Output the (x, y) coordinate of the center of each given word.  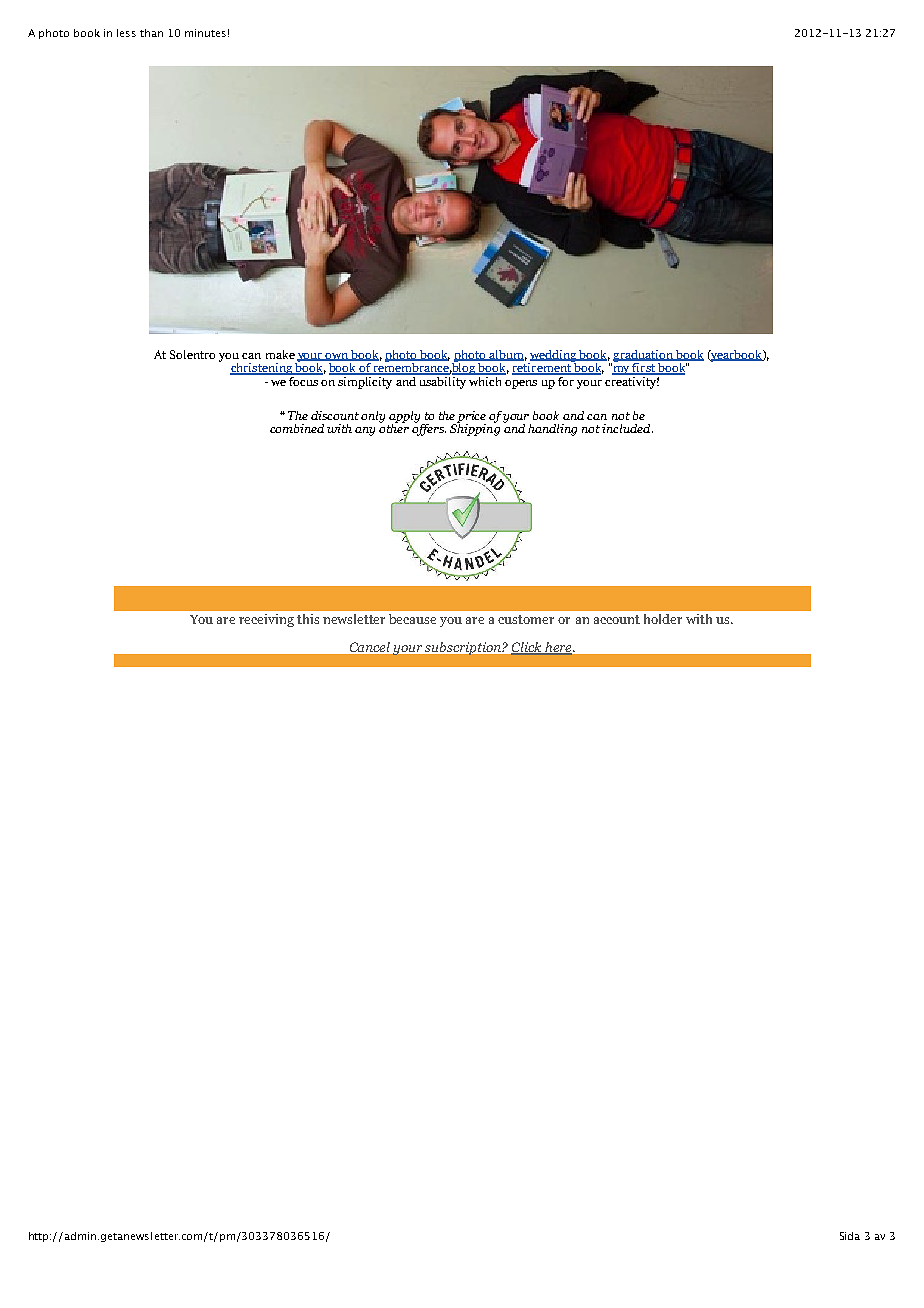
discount (335, 415)
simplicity (366, 381)
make (280, 354)
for (566, 380)
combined (297, 428)
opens (521, 384)
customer (526, 619)
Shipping (475, 428)
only (373, 417)
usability (442, 381)
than (151, 33)
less (126, 33)
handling (552, 430)
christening (262, 369)
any (365, 431)
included (627, 428)
